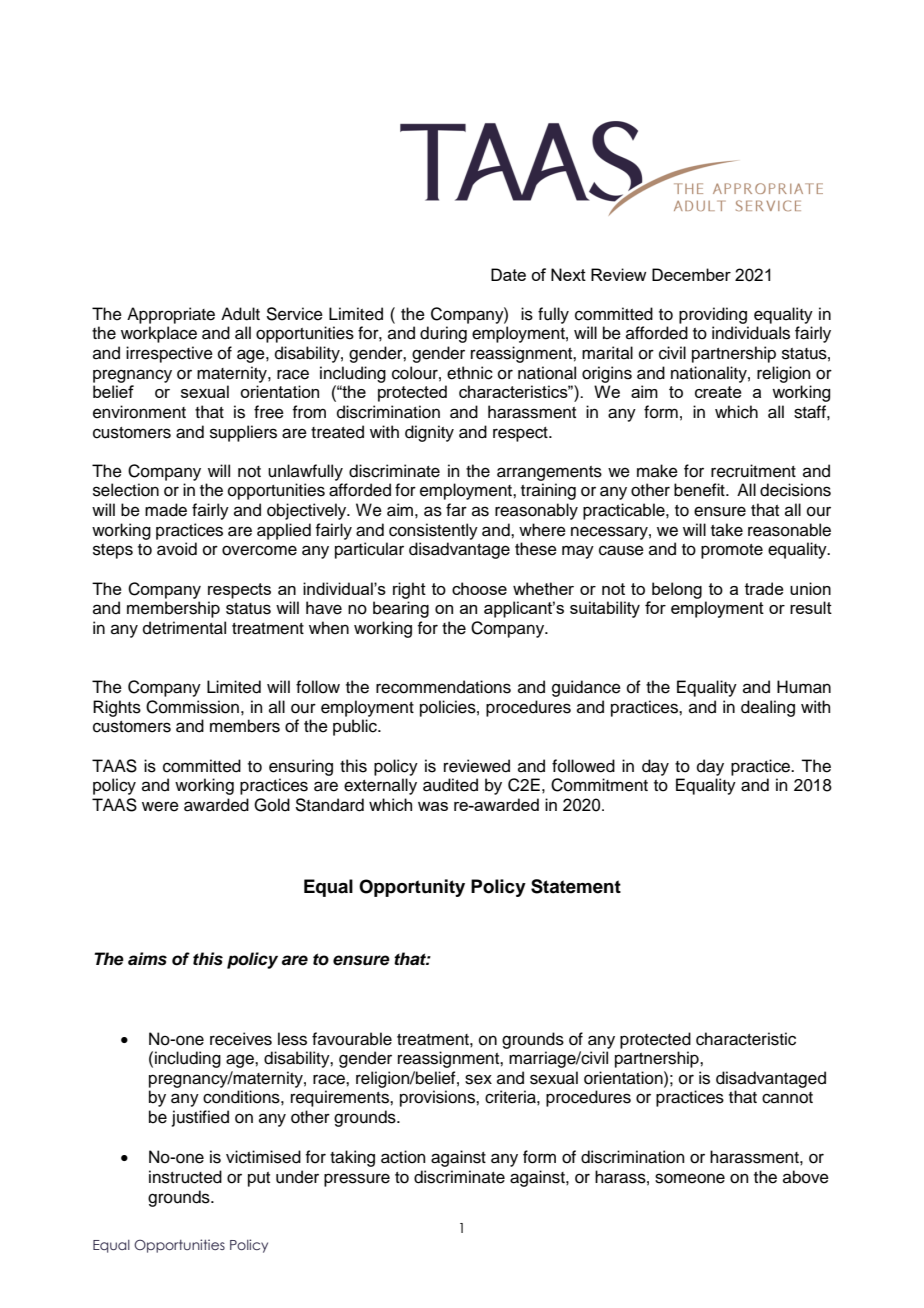 The image size is (924, 1308). I want to click on trade, so click(764, 588).
